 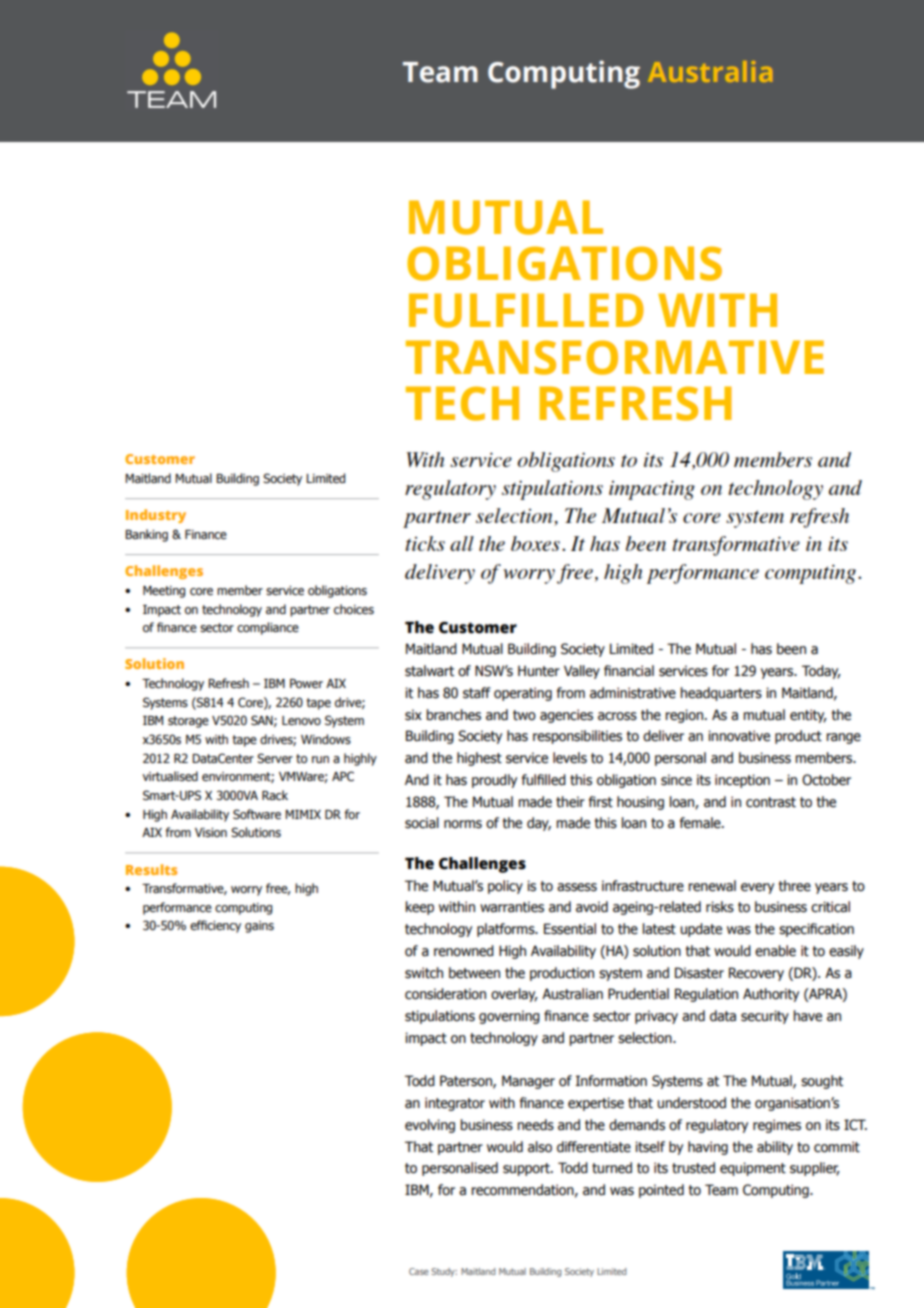 I want to click on Case, so click(x=419, y=1271).
